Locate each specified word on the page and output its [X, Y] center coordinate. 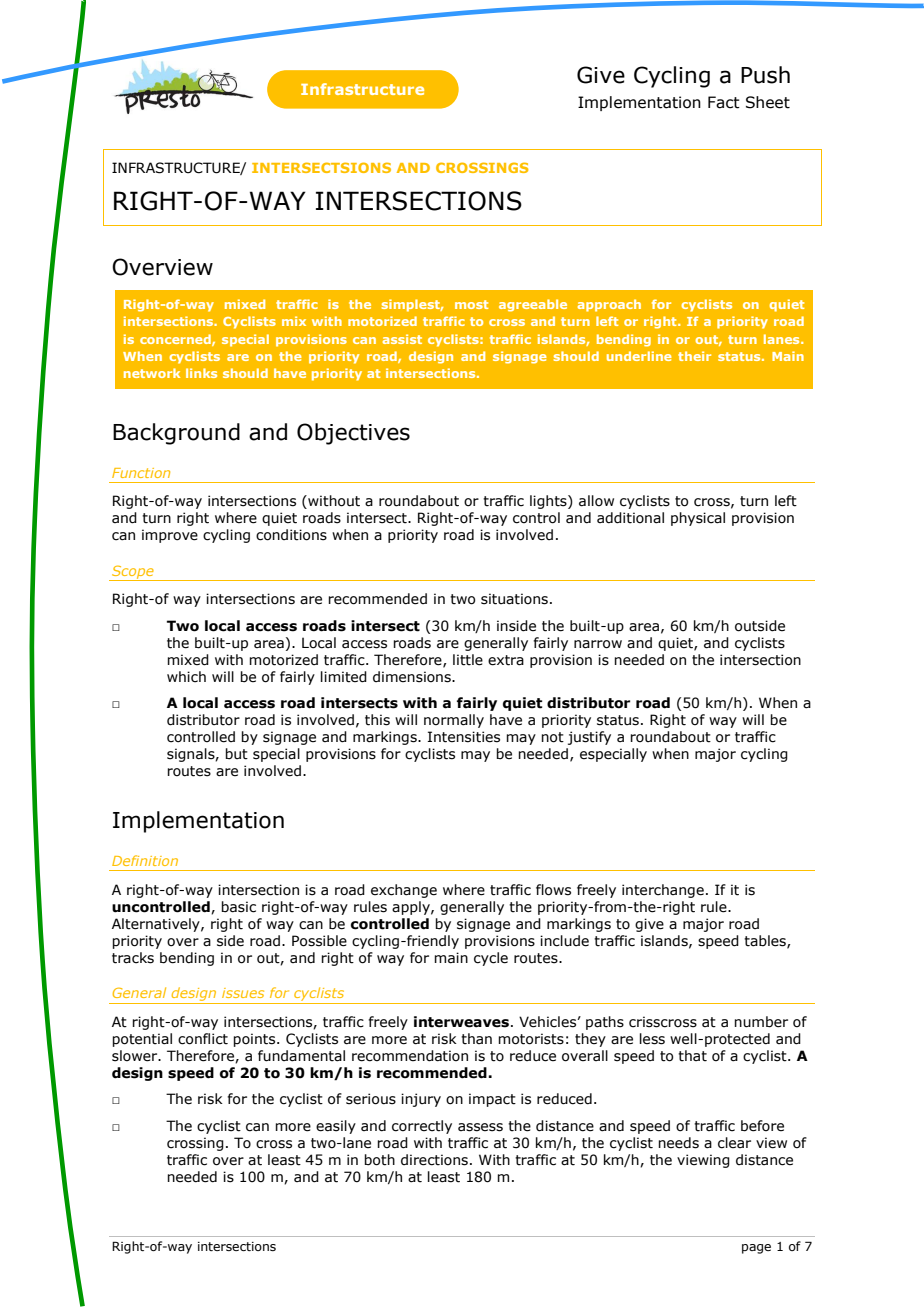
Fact [724, 102]
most [471, 304]
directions [434, 1160]
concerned [176, 340]
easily [336, 1127]
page [756, 1249]
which [186, 677]
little [468, 660]
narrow [598, 644]
